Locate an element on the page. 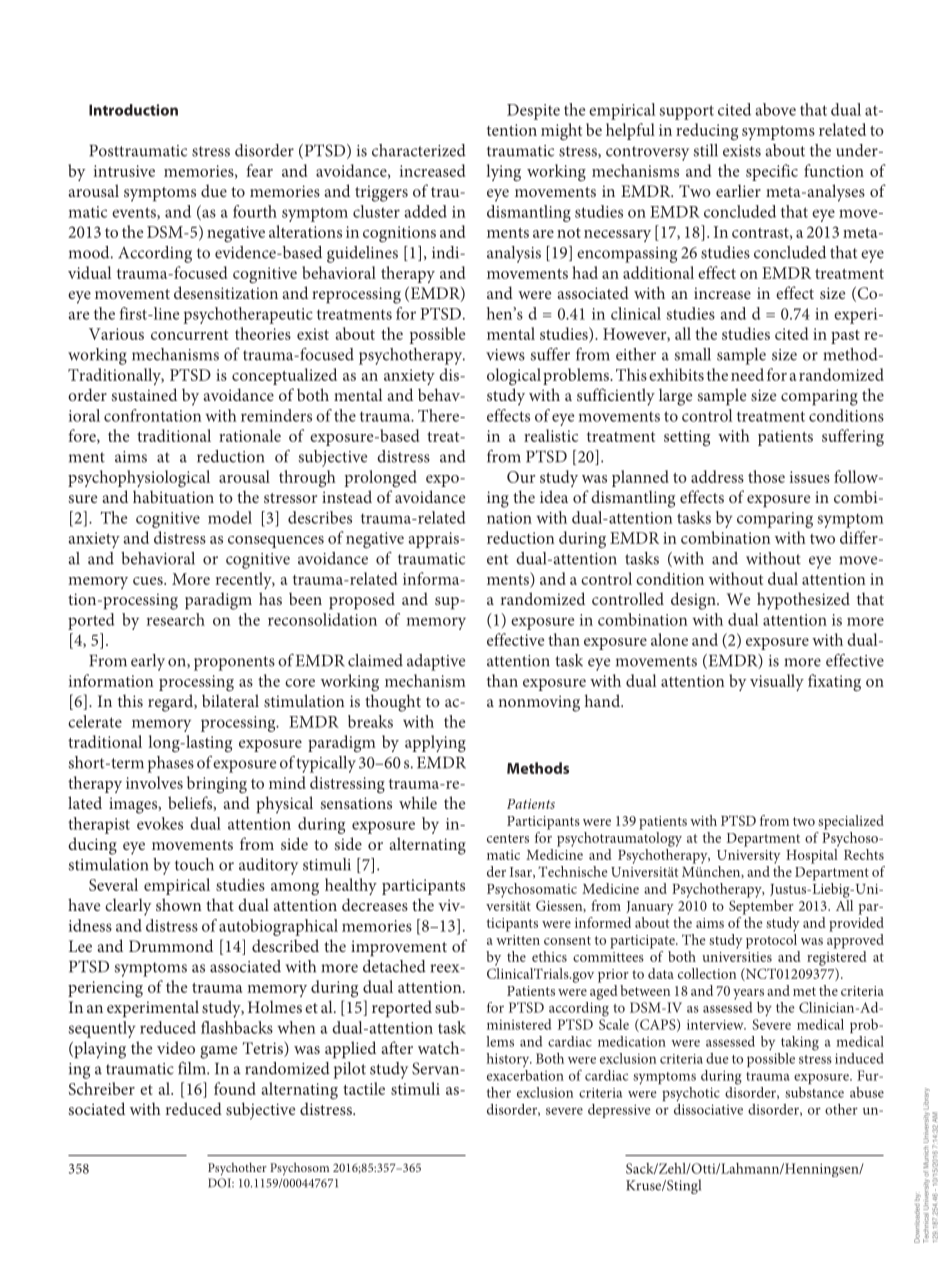 The image size is (952, 1270). specific is located at coordinates (772, 172).
